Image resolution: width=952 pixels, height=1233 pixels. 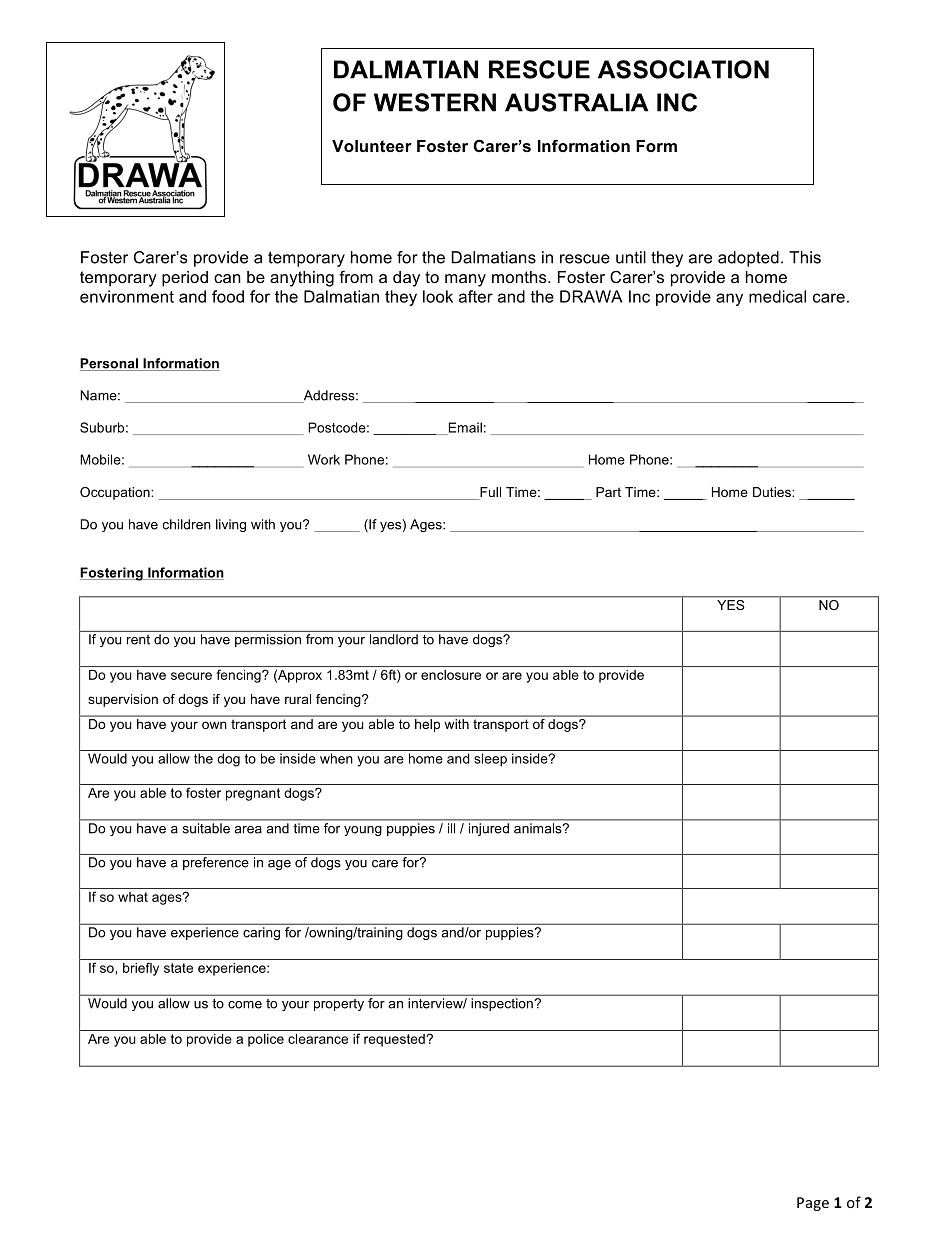 What do you see at coordinates (451, 828) in the screenshot?
I see `ill` at bounding box center [451, 828].
